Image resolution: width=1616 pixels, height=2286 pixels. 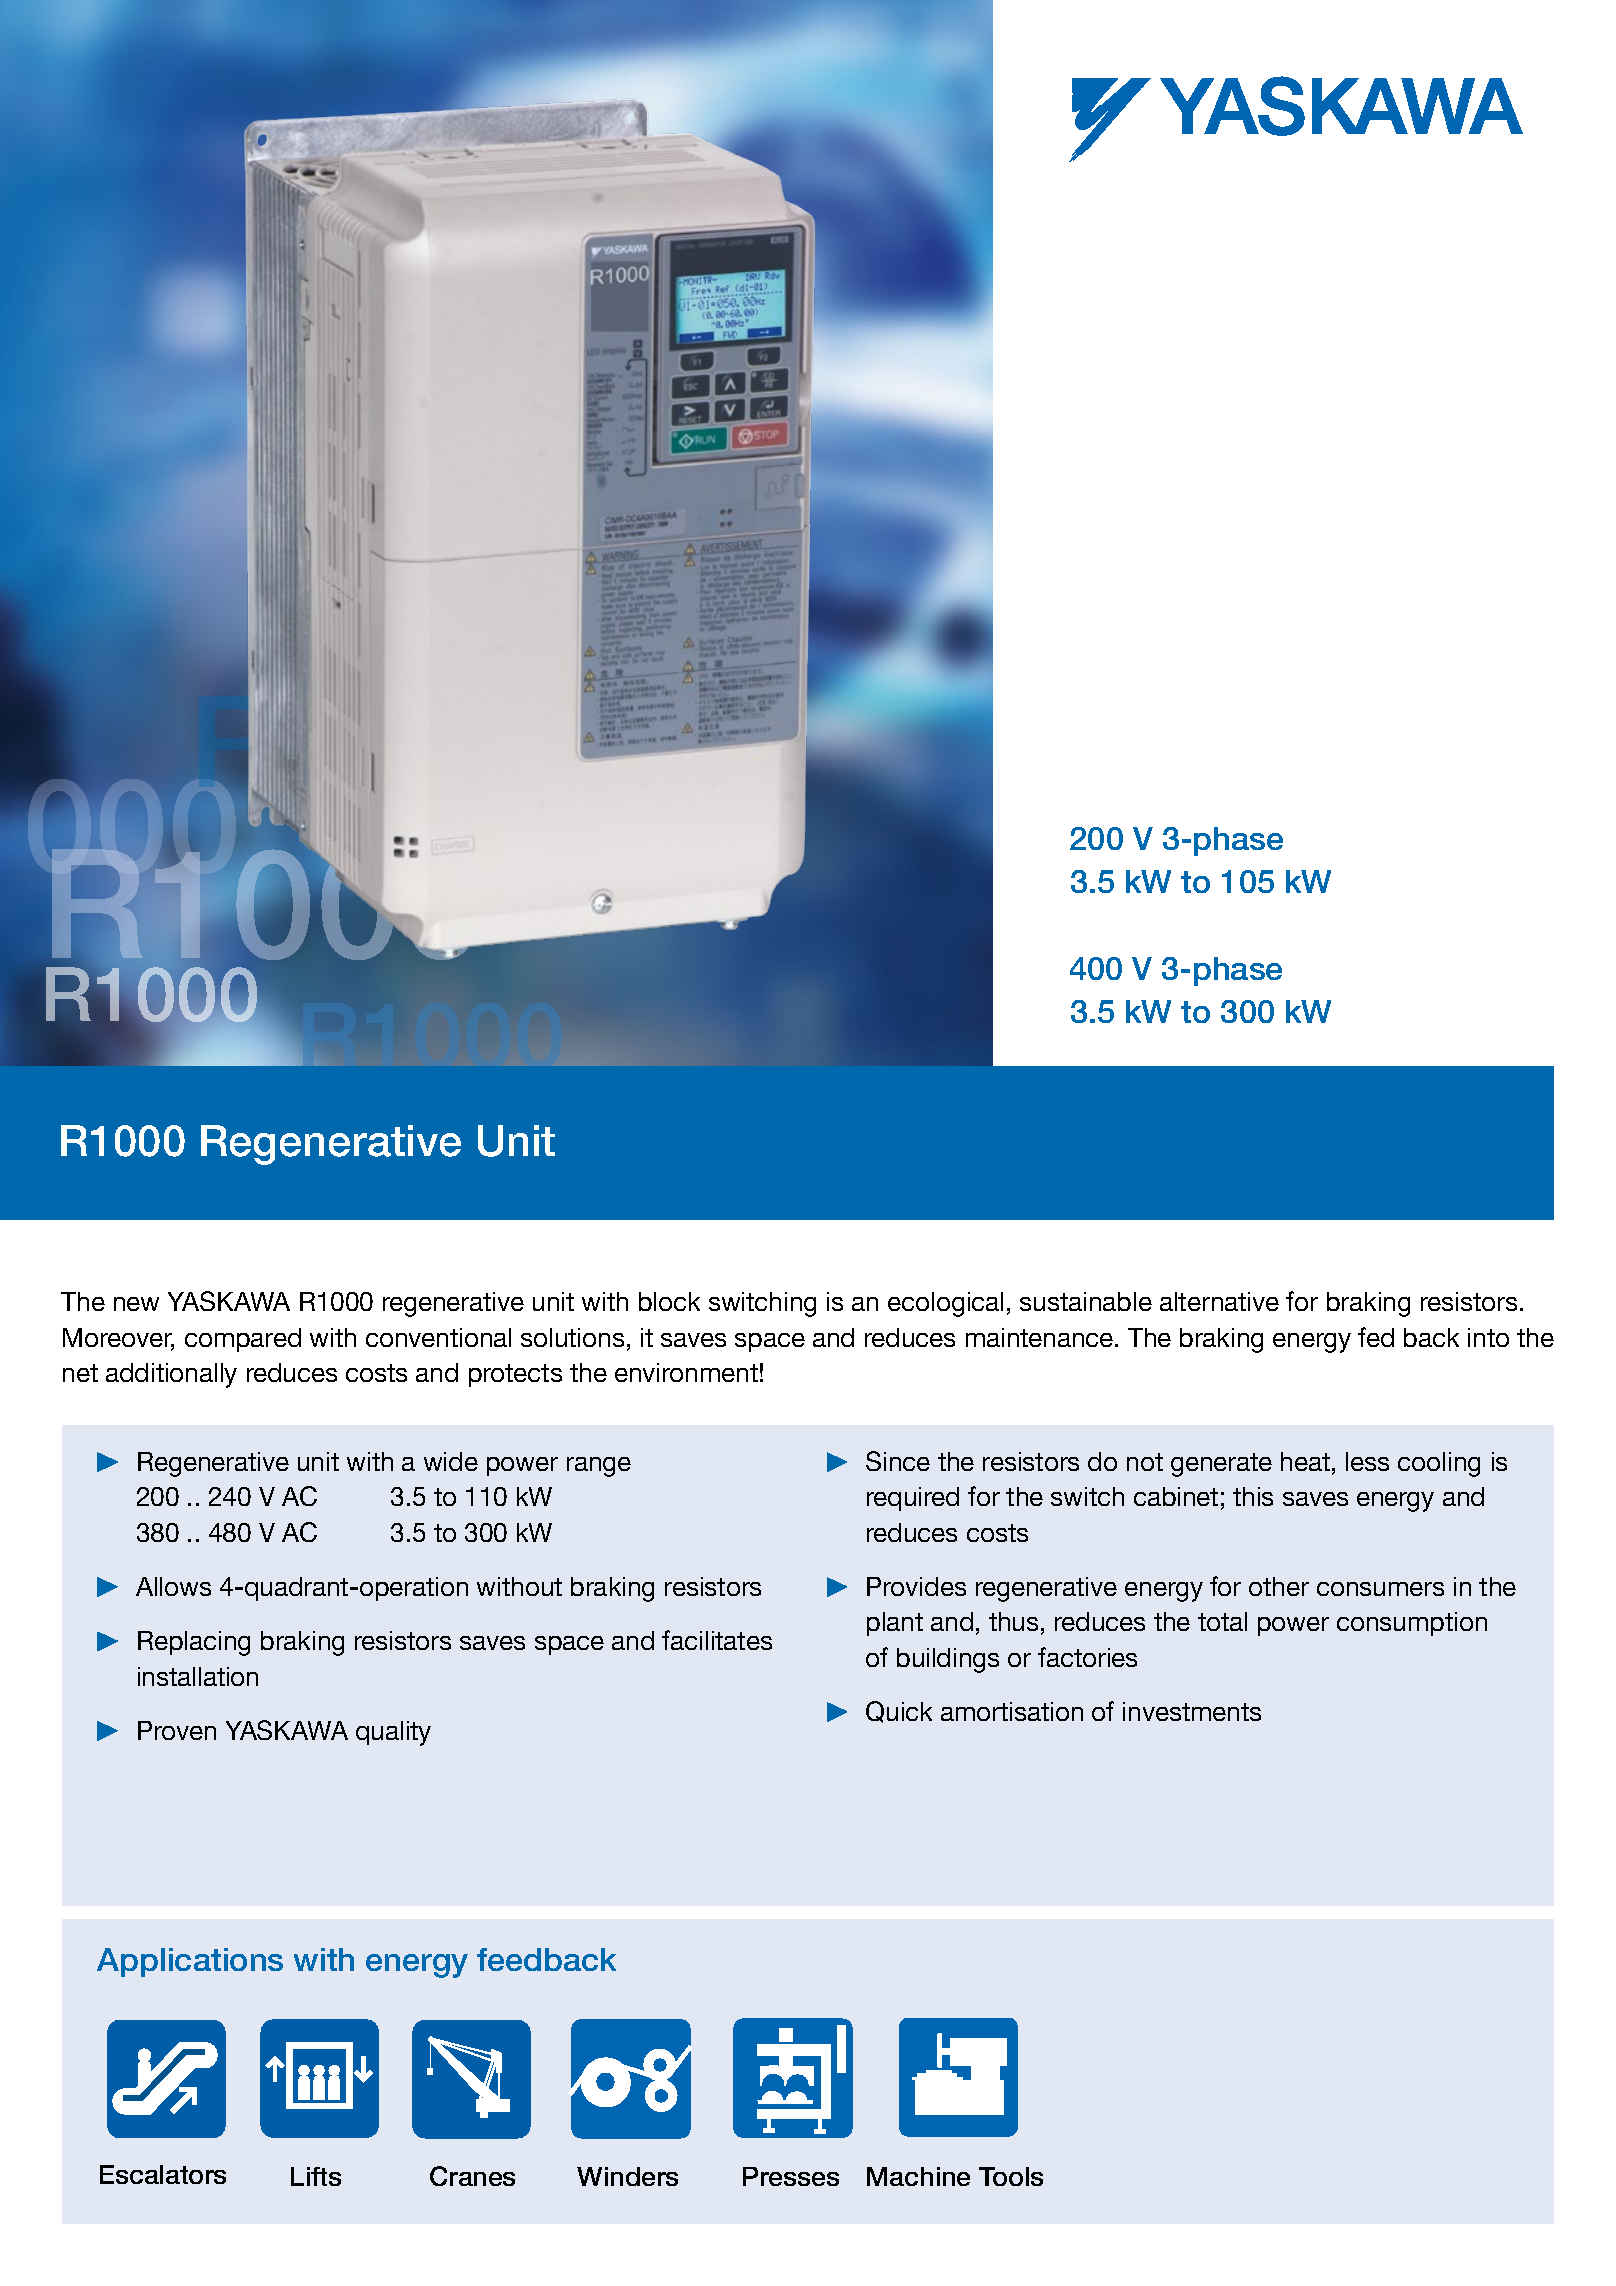 What do you see at coordinates (190, 1962) in the screenshot?
I see `Applications` at bounding box center [190, 1962].
